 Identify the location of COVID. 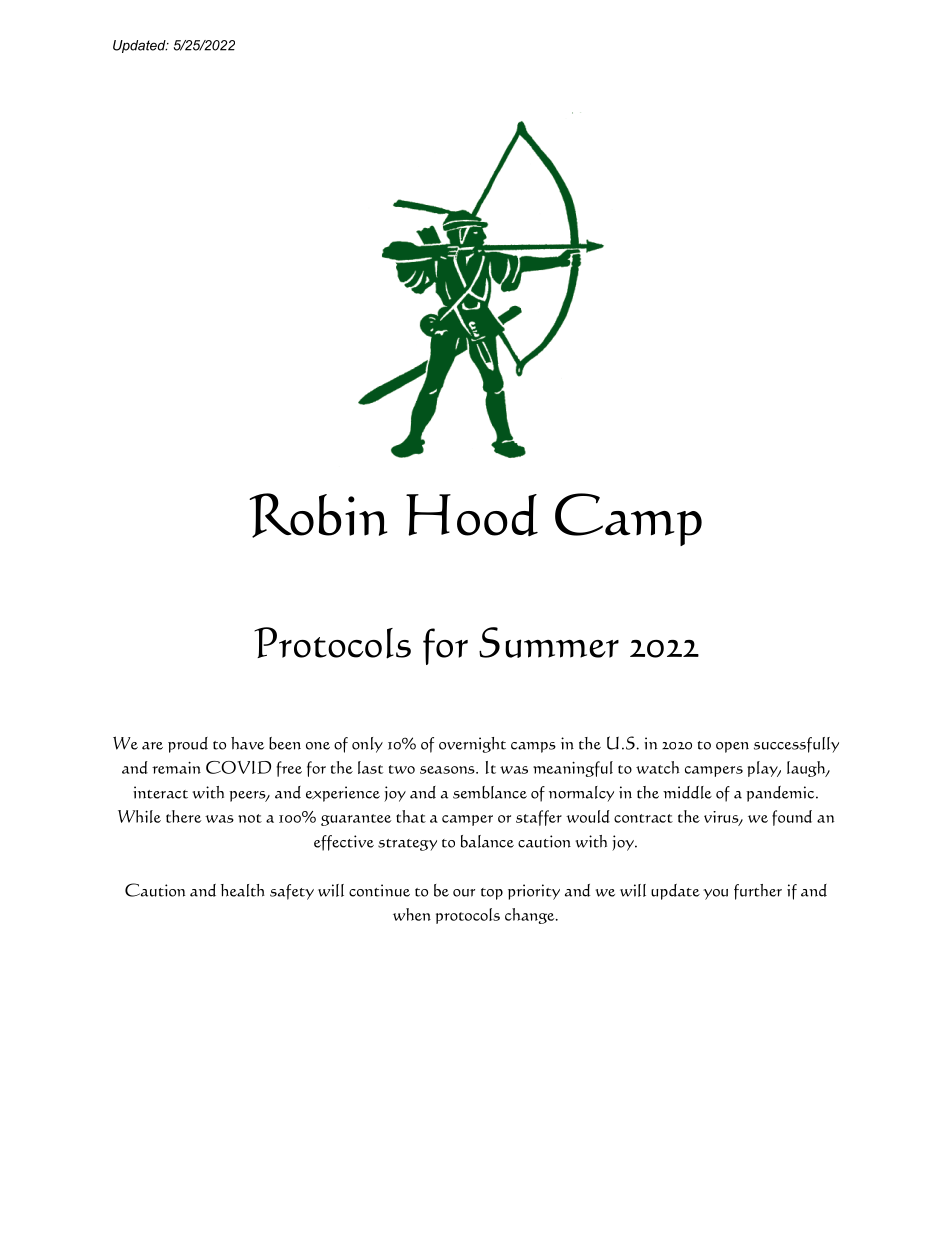
(238, 767).
